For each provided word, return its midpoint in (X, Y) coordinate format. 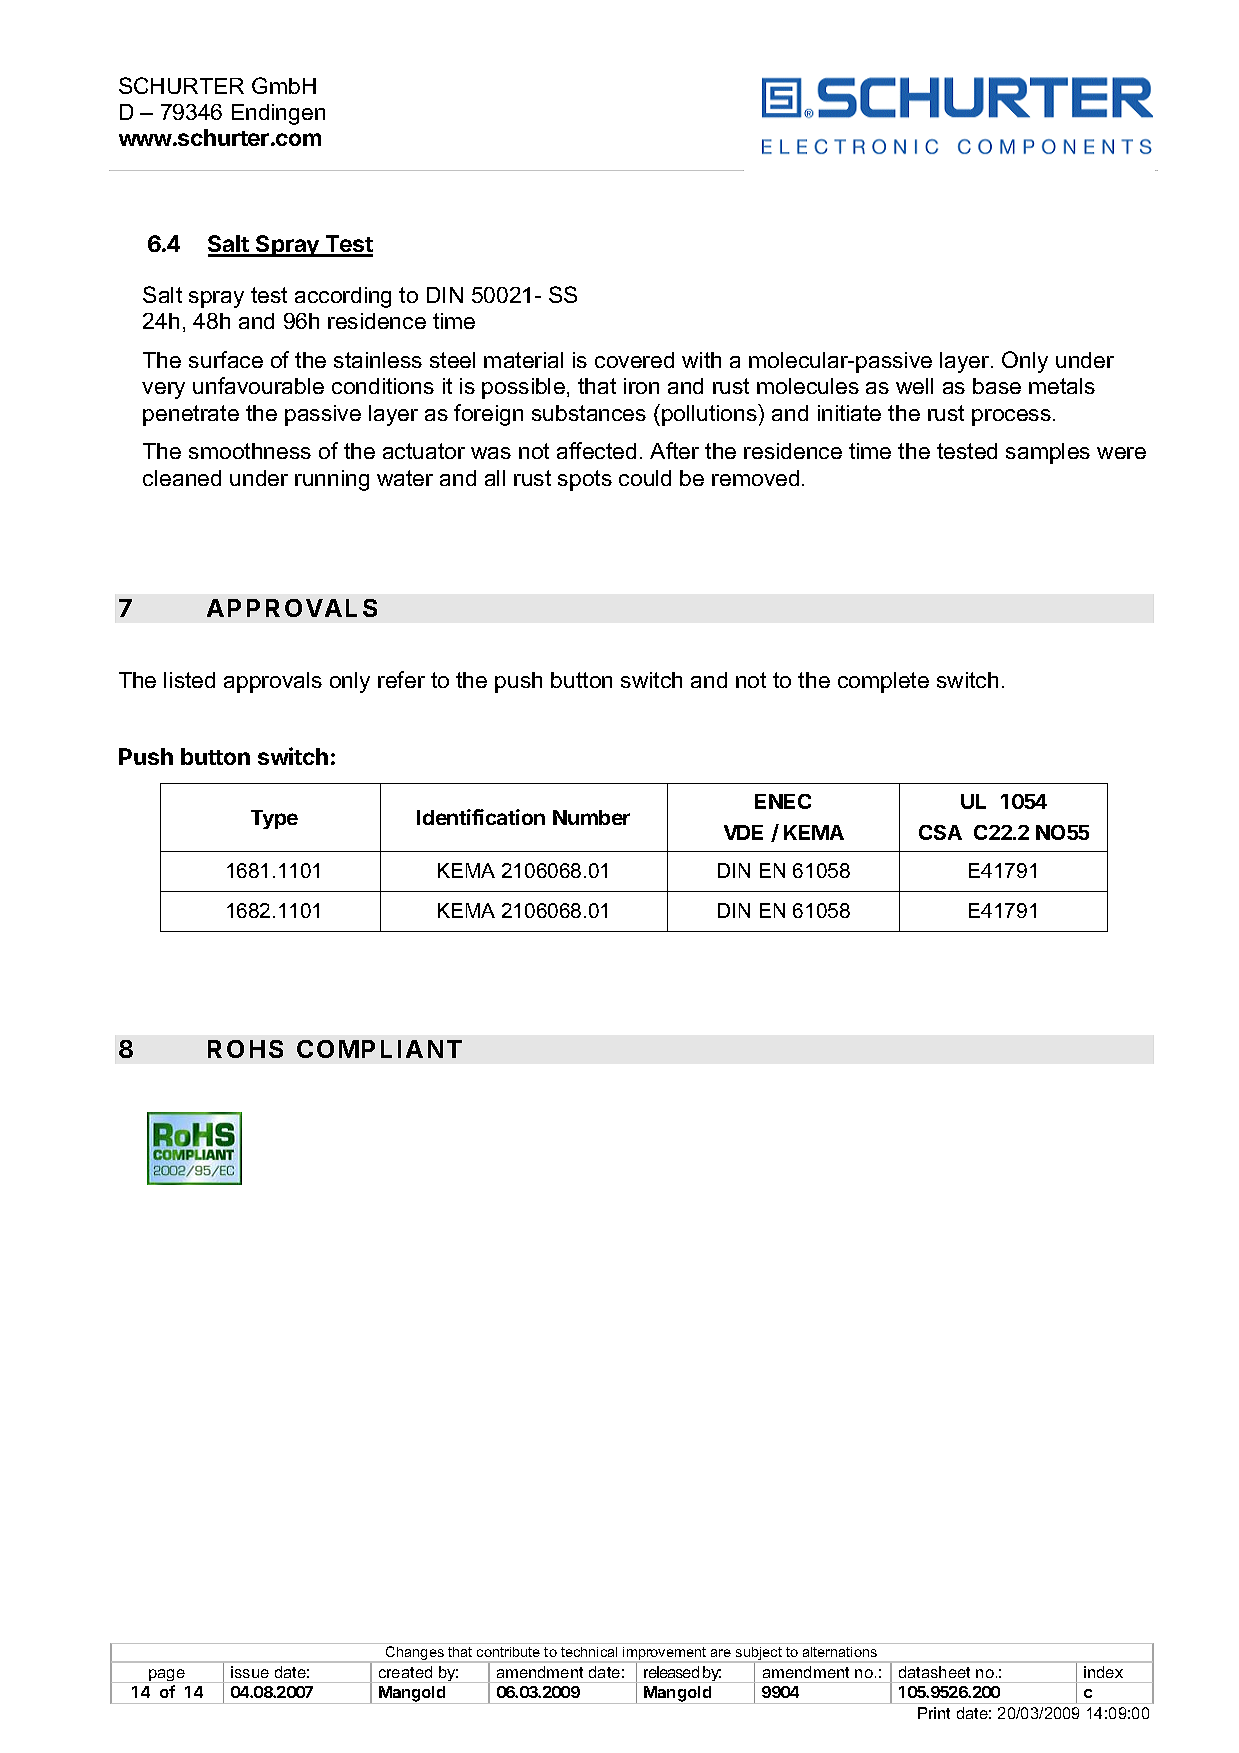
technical (589, 1652)
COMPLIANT (379, 1049)
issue (250, 1672)
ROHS (245, 1049)
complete (883, 682)
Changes (415, 1654)
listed (189, 680)
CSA (940, 832)
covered (634, 360)
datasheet (934, 1672)
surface (226, 359)
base (997, 386)
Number (591, 817)
